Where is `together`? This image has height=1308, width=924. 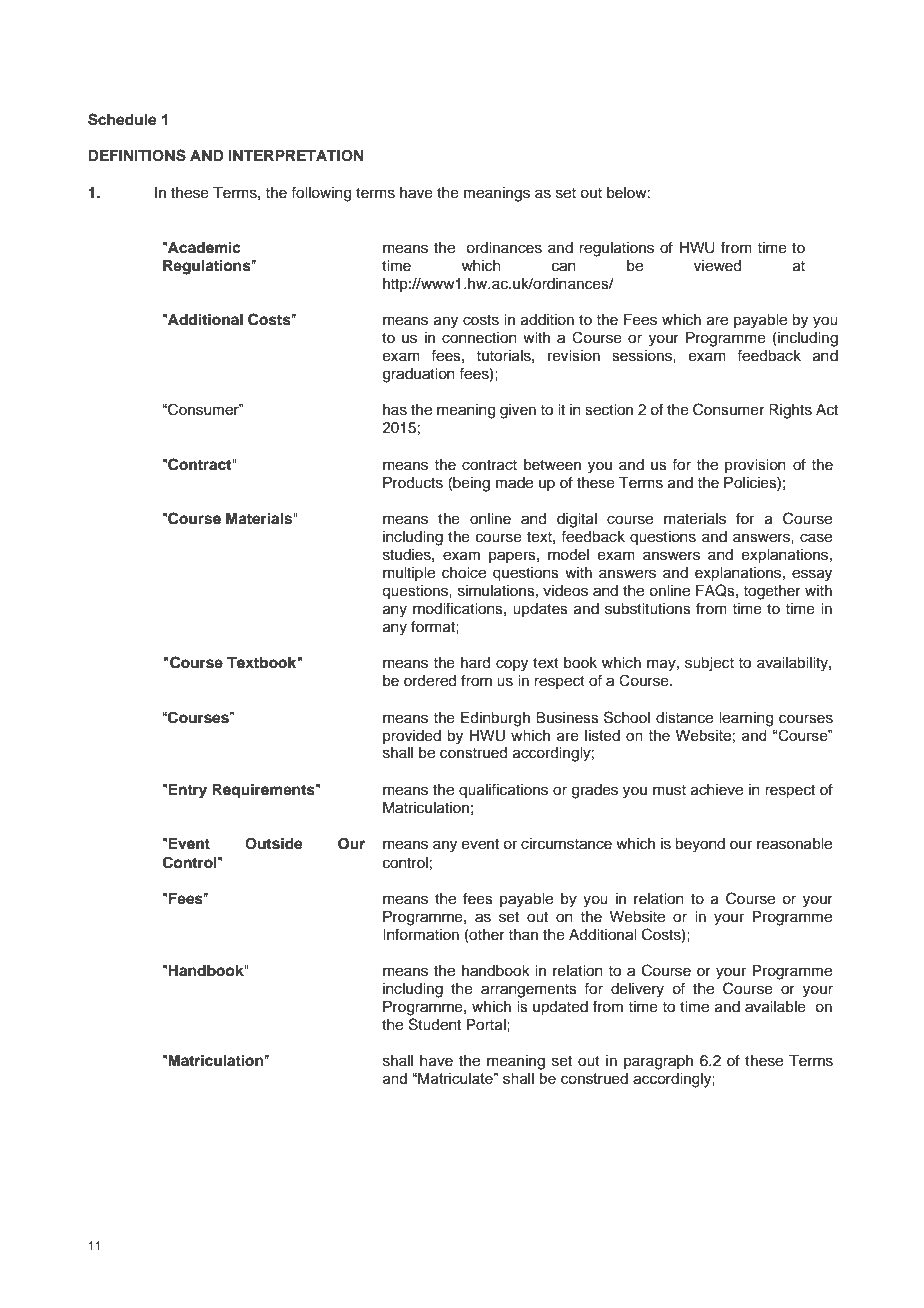 together is located at coordinates (772, 592).
